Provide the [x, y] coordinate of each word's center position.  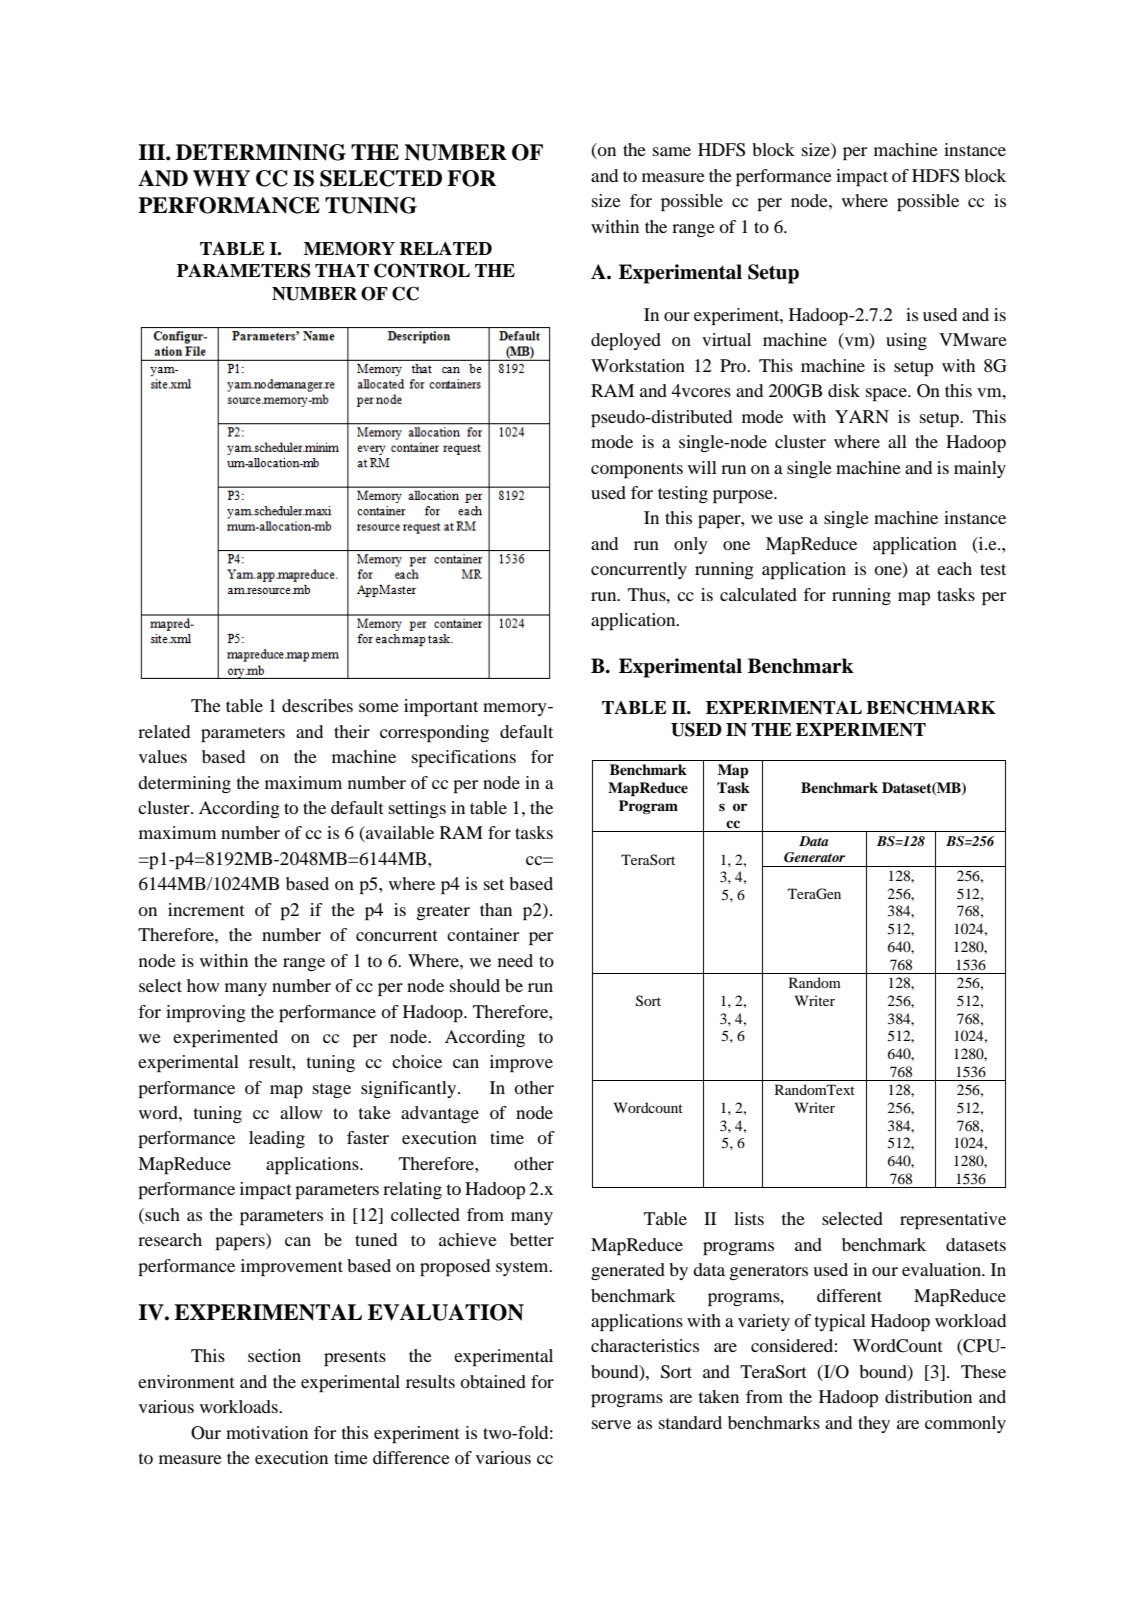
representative [953, 1220]
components [637, 470]
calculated [758, 594]
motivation [267, 1432]
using [906, 341]
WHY [221, 178]
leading [277, 1139]
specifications [464, 758]
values [163, 756]
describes [317, 705]
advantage [440, 1114]
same [672, 151]
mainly [980, 469]
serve [611, 1424]
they [874, 1424]
